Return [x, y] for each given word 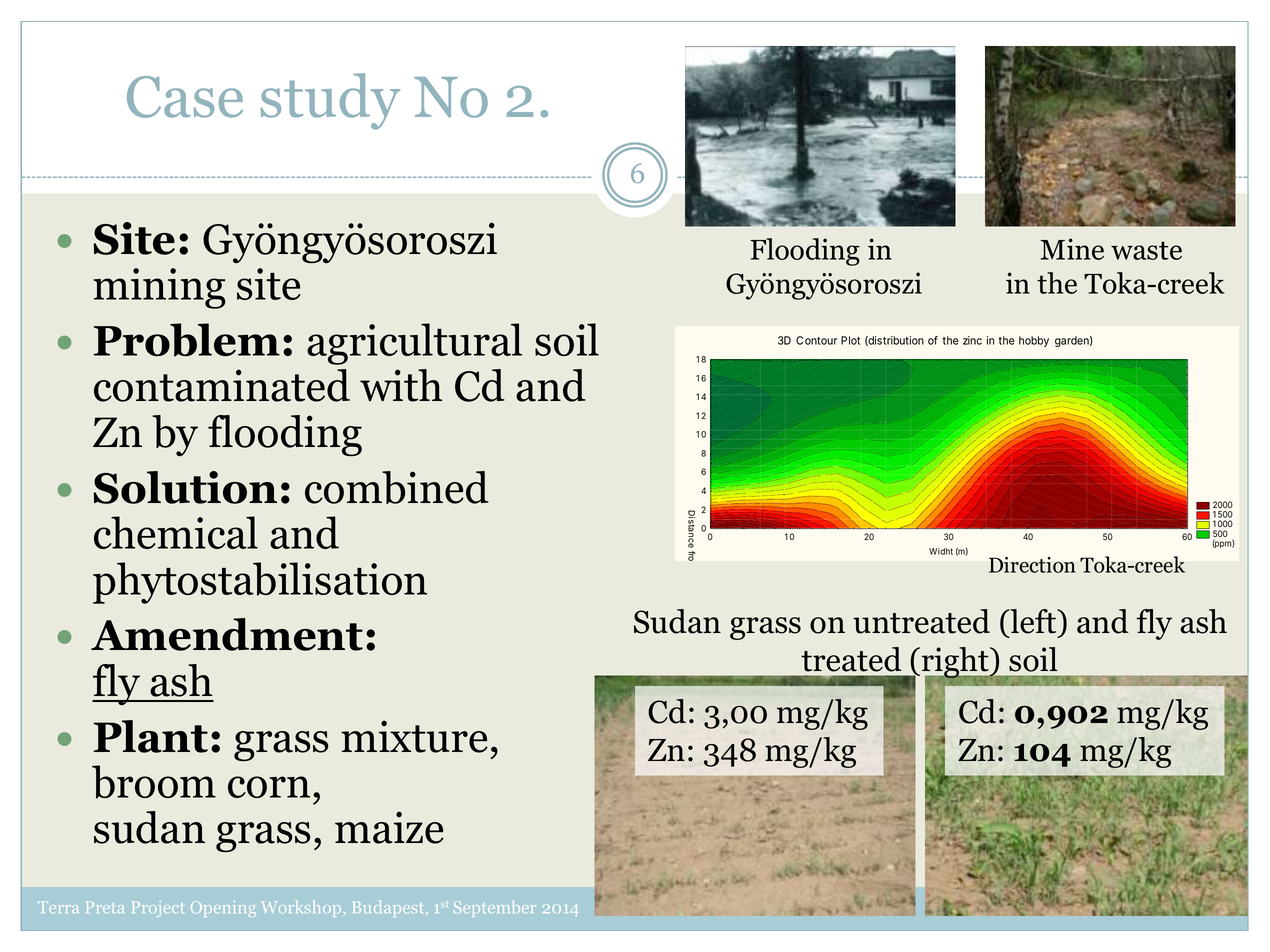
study [330, 101]
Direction [1032, 565]
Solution [185, 487]
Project [157, 909]
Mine [1072, 249]
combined [397, 487]
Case [185, 97]
